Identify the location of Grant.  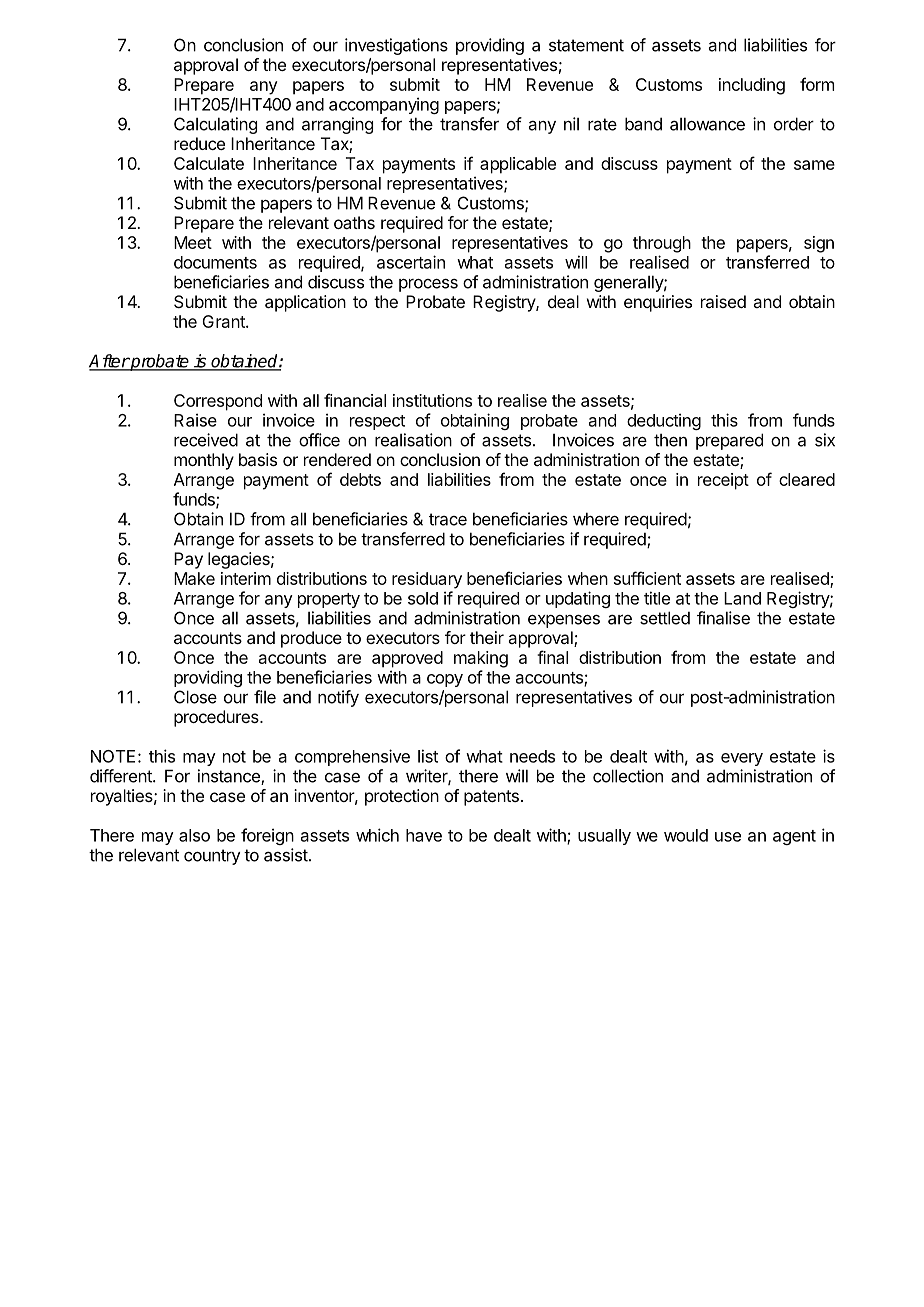
(224, 321).
